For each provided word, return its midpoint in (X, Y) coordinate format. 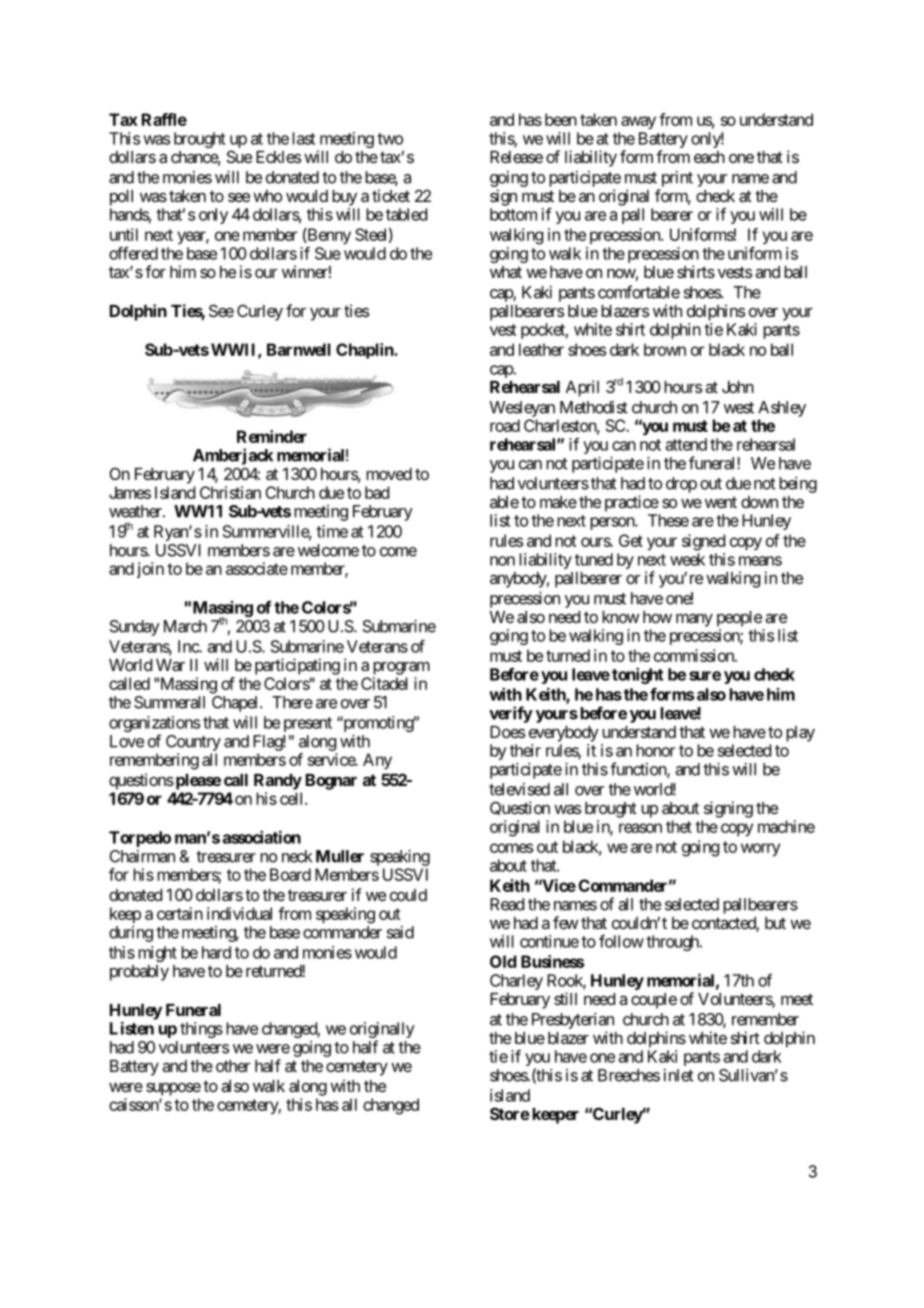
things (201, 1030)
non (502, 561)
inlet (679, 1075)
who (267, 196)
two (390, 139)
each (709, 157)
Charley (516, 982)
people (739, 619)
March (185, 626)
